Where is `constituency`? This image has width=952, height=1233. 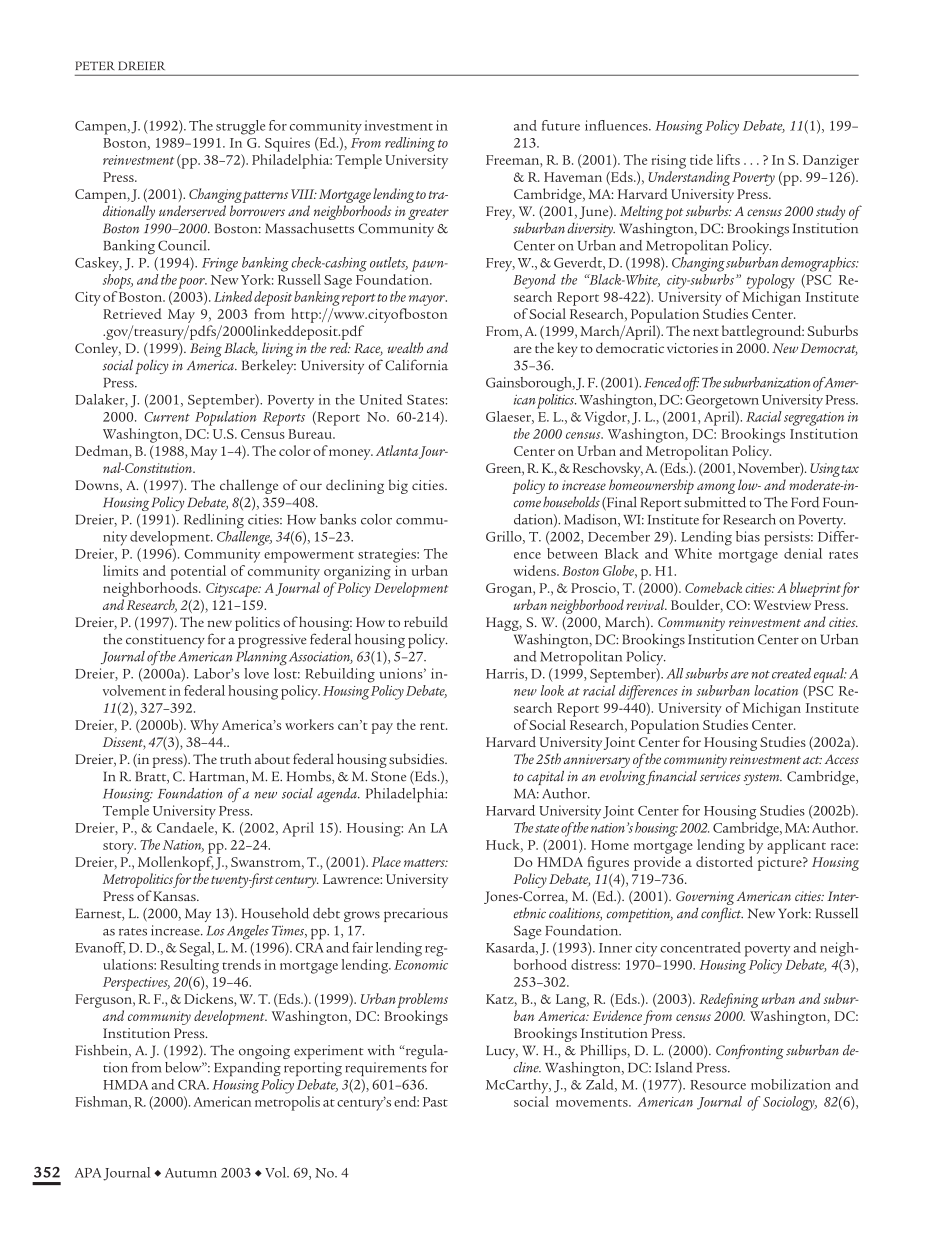
constituency is located at coordinates (165, 641).
